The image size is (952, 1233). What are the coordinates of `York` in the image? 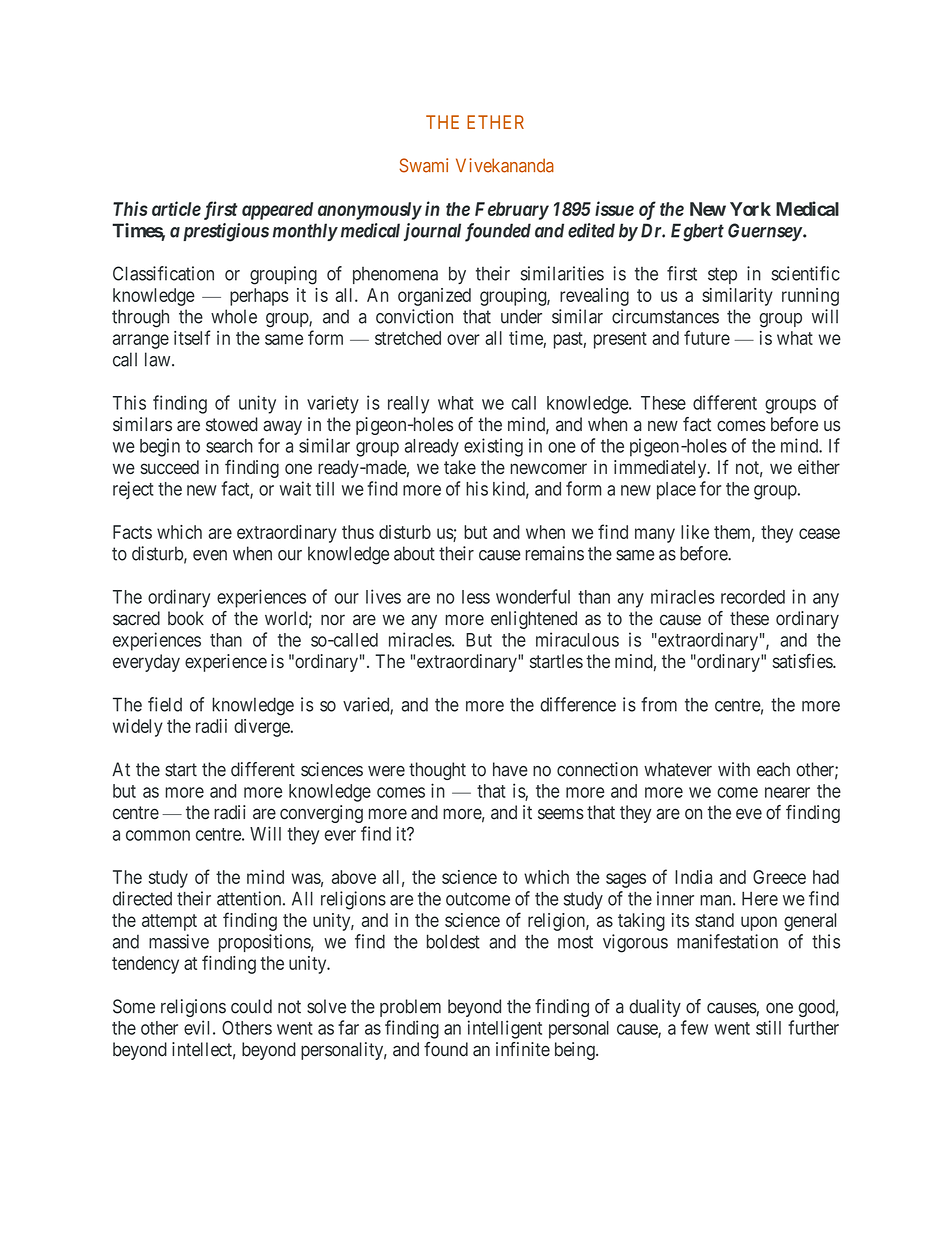 It's located at (750, 209).
